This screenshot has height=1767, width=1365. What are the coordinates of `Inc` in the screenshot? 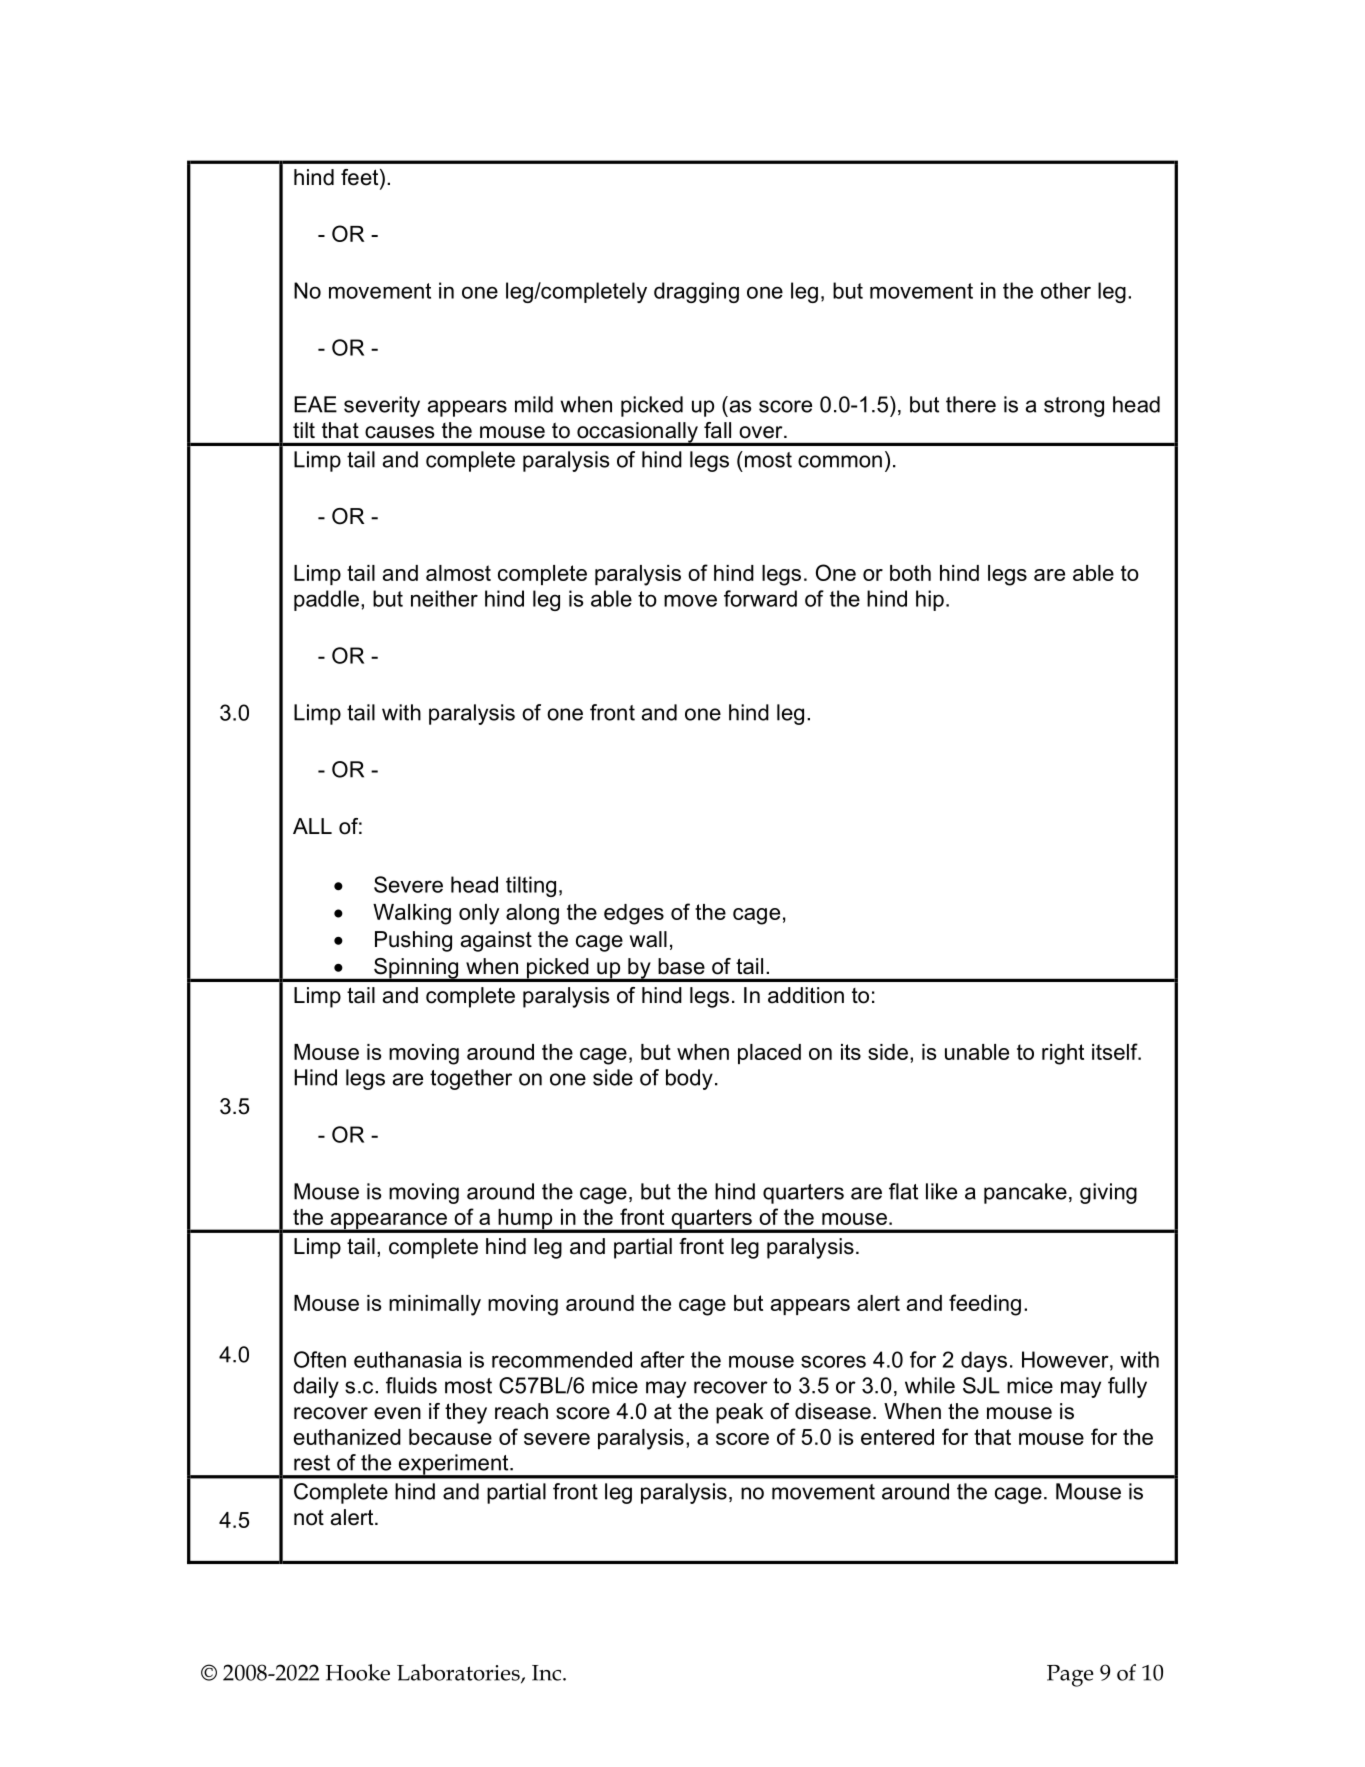 It's located at (546, 1673).
